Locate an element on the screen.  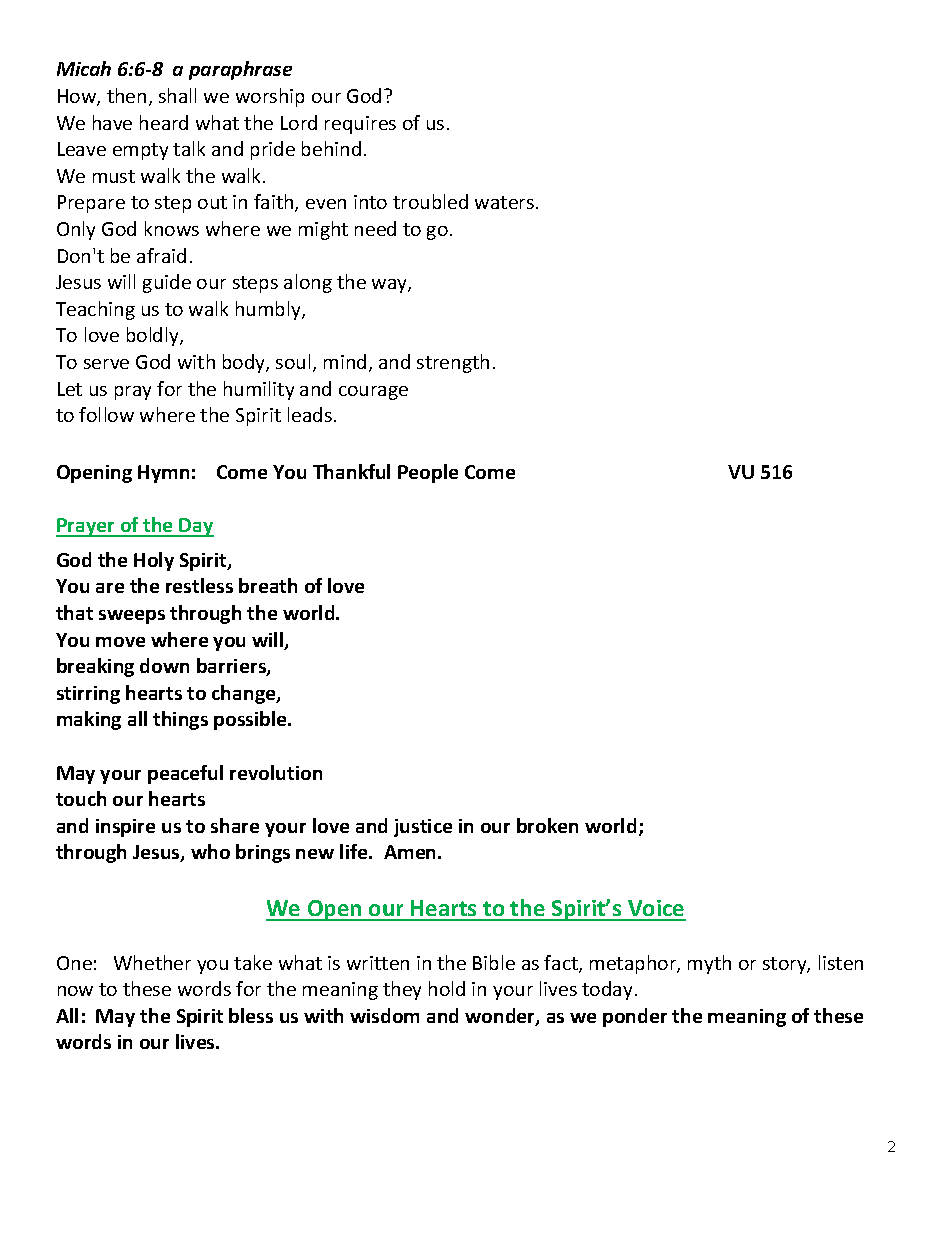
Holy is located at coordinates (154, 561).
